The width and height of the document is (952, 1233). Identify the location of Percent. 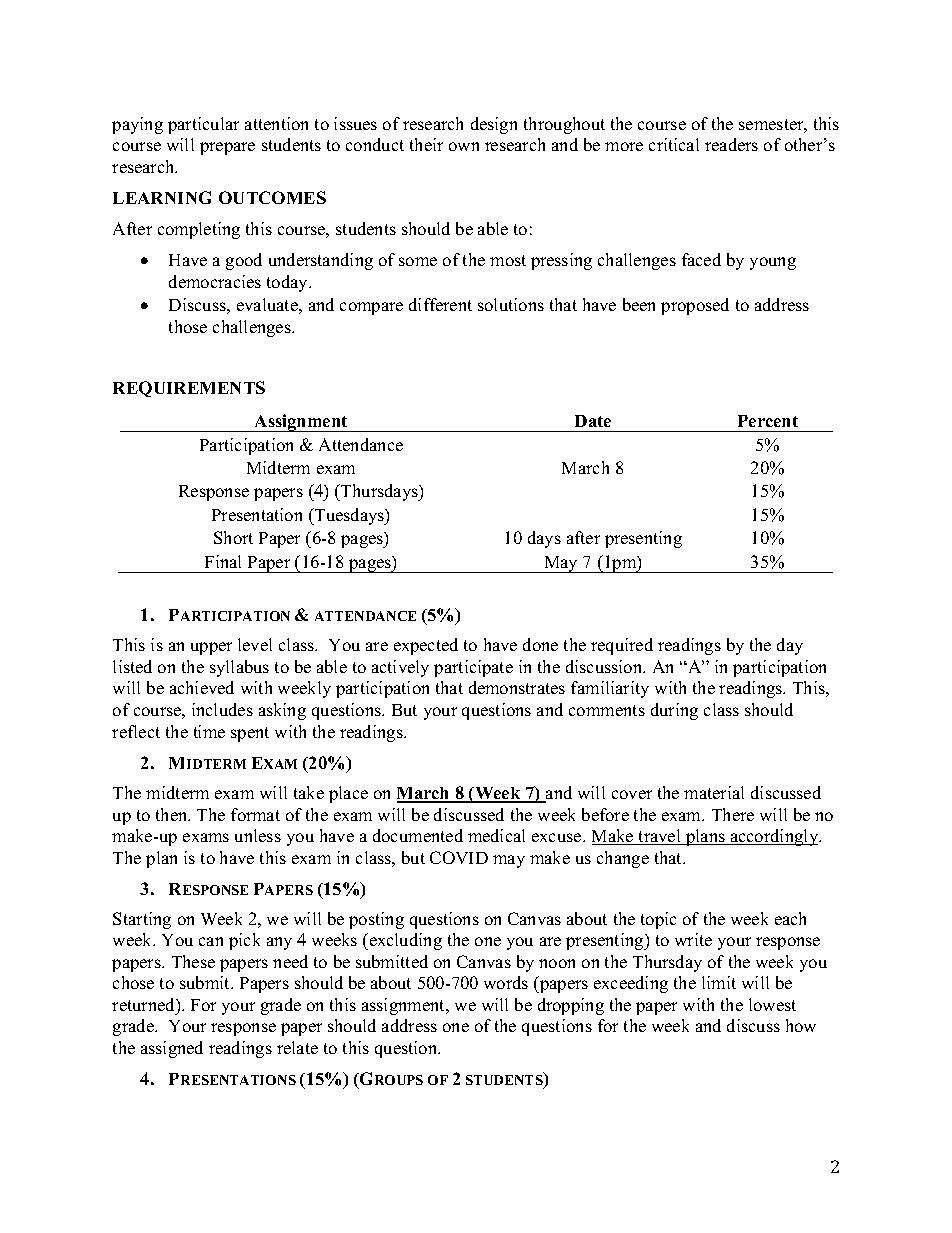
(768, 421).
